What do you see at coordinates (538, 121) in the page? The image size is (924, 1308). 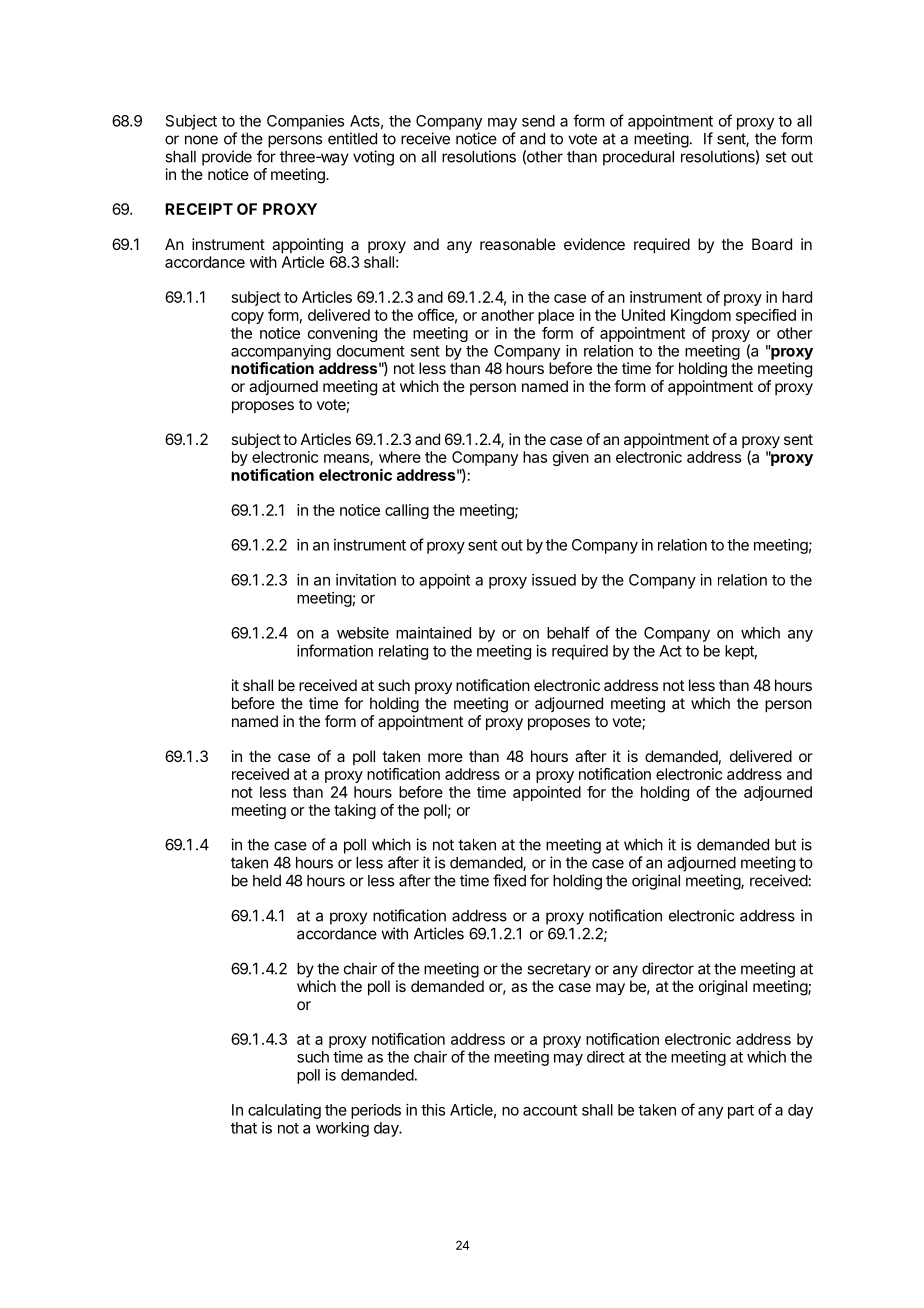 I see `send` at bounding box center [538, 121].
